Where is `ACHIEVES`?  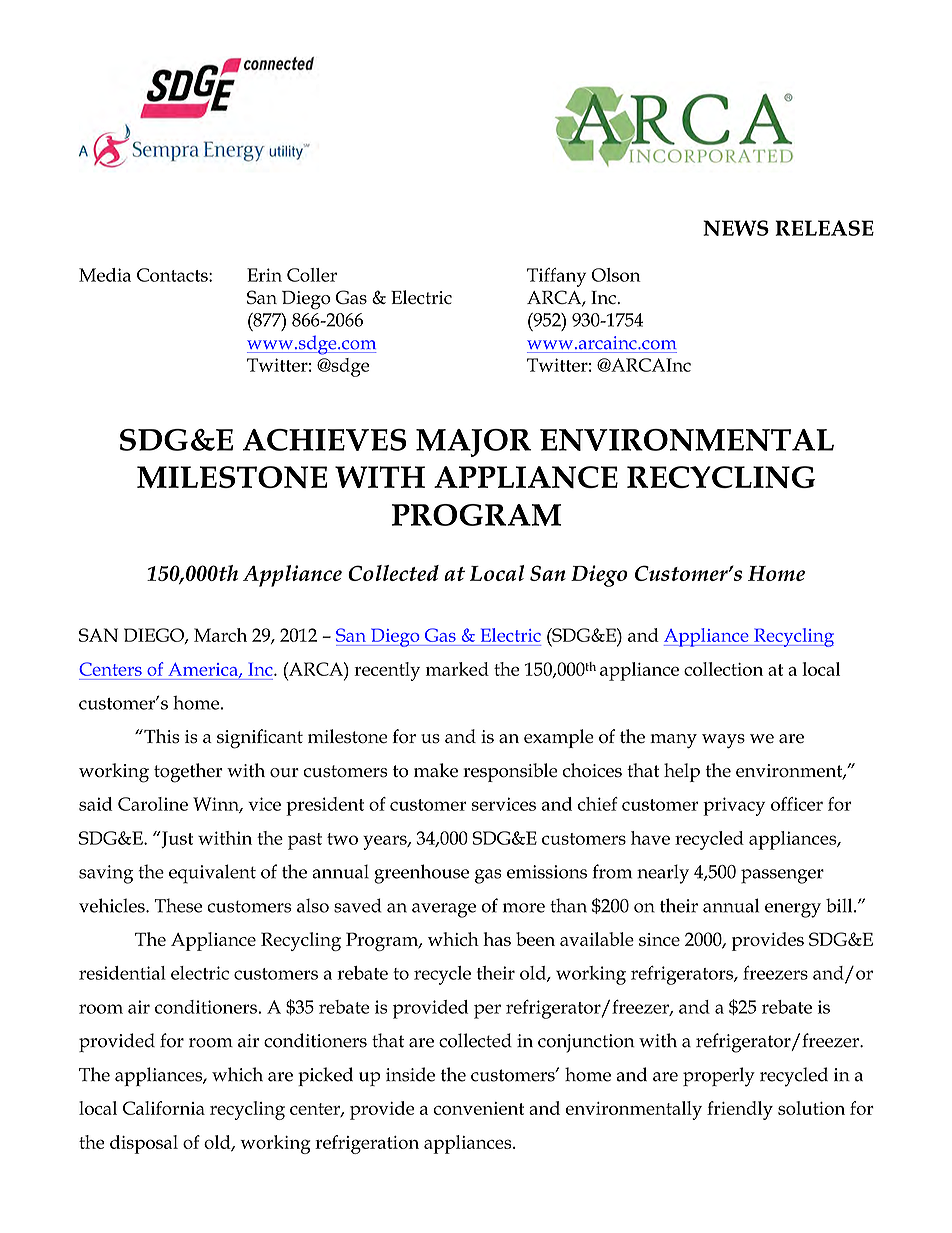 ACHIEVES is located at coordinates (324, 440).
